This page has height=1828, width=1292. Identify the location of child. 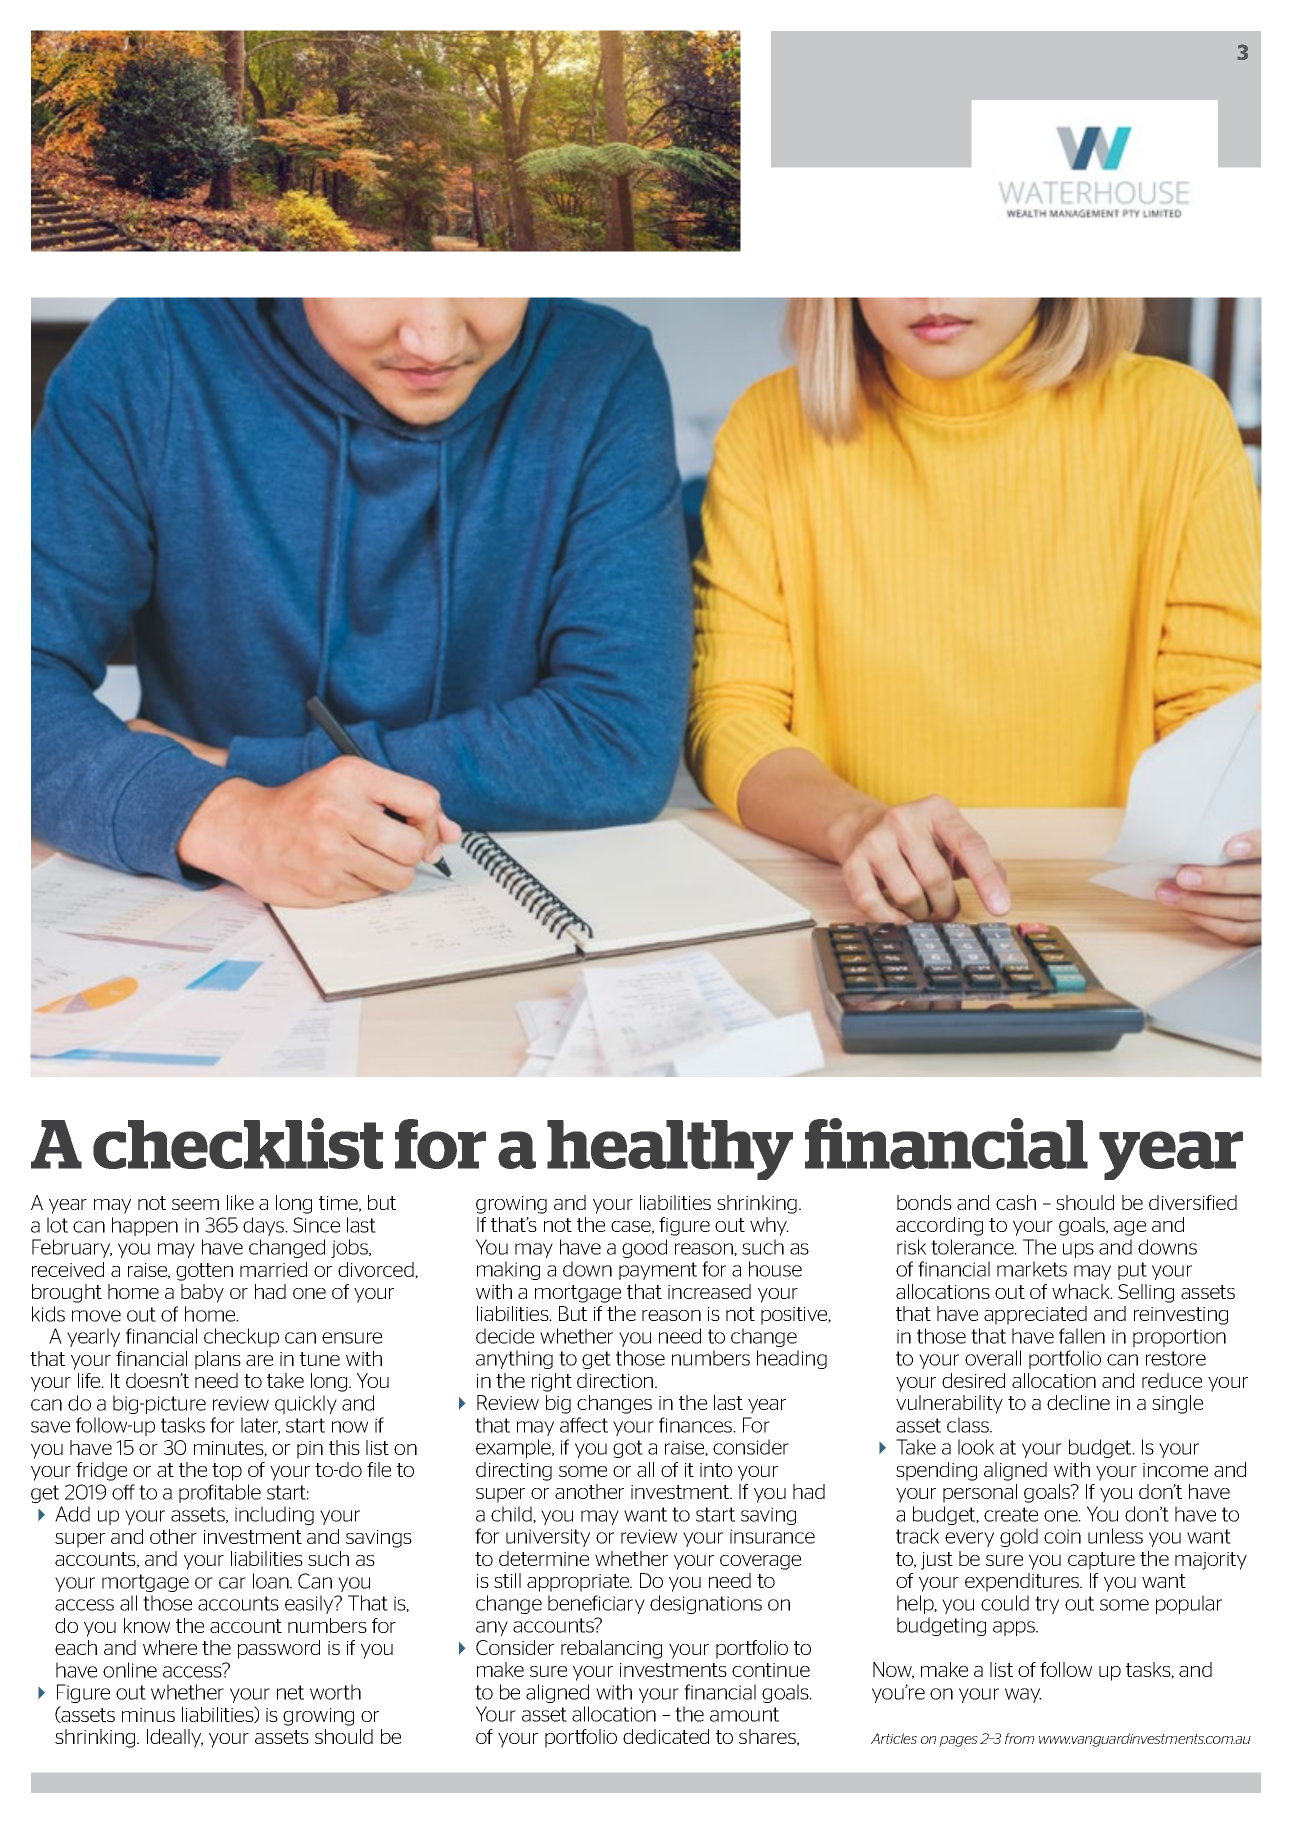
(512, 1514).
